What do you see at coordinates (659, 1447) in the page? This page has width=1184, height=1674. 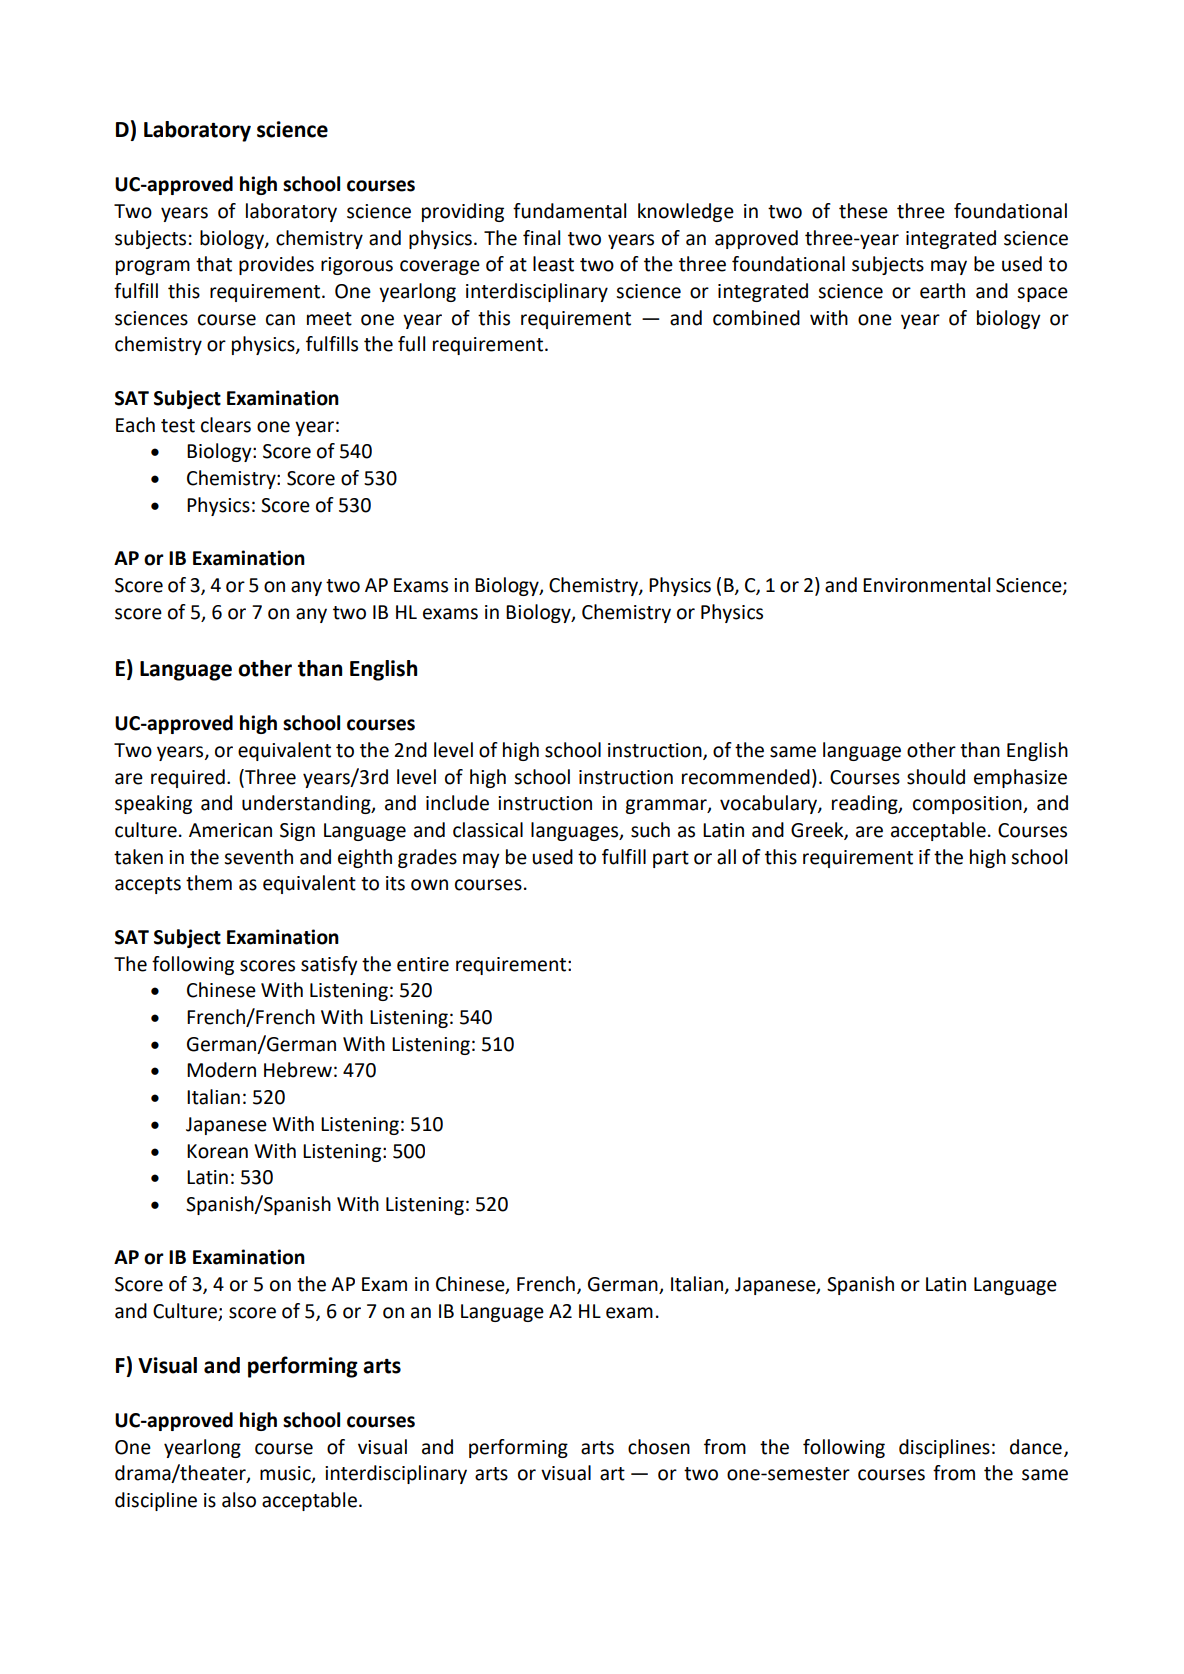 I see `chosen` at bounding box center [659, 1447].
